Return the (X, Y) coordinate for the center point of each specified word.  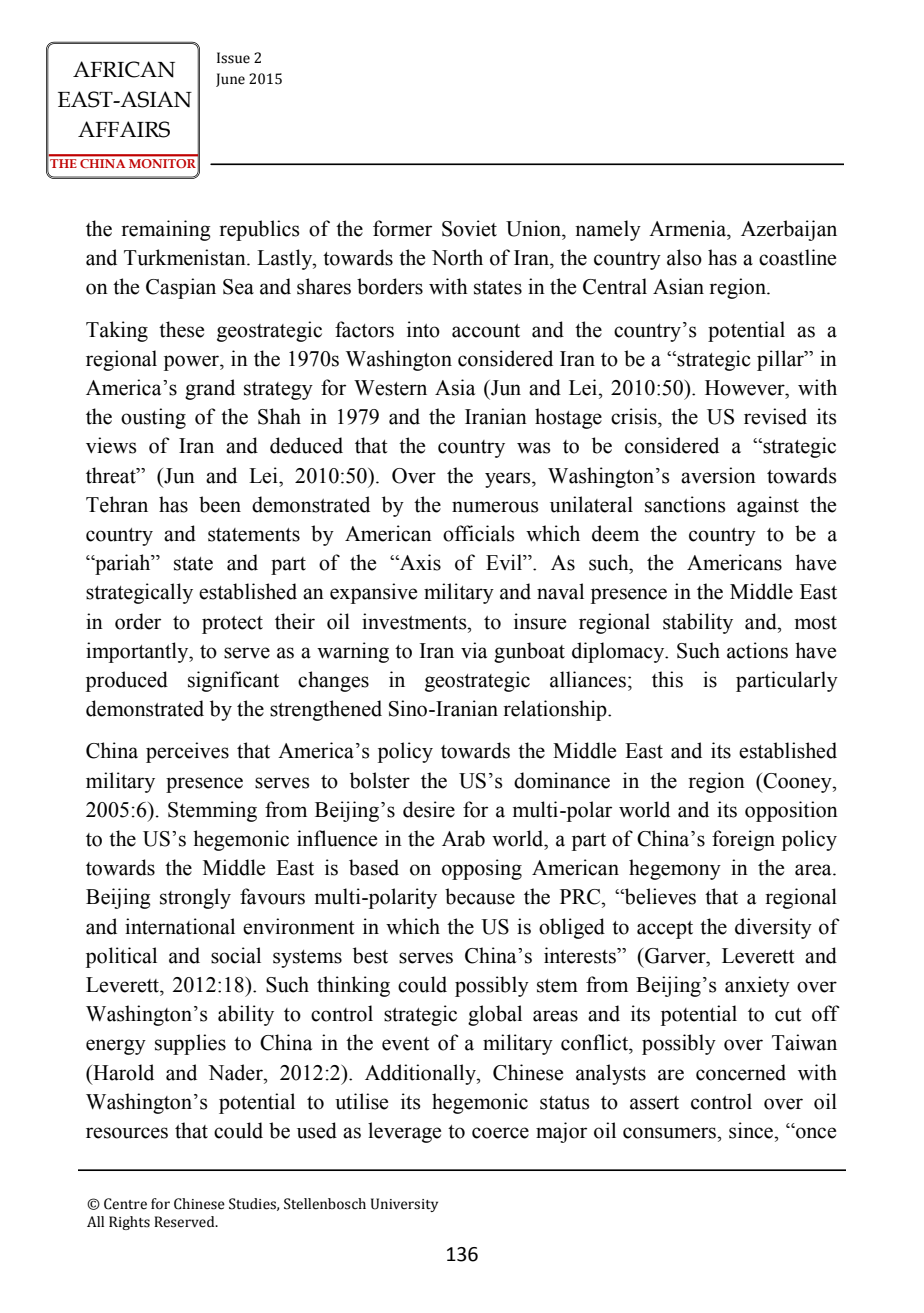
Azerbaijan (789, 230)
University (404, 1205)
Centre (125, 1204)
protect (232, 625)
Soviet (469, 228)
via (474, 650)
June (230, 80)
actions (757, 650)
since (752, 1130)
